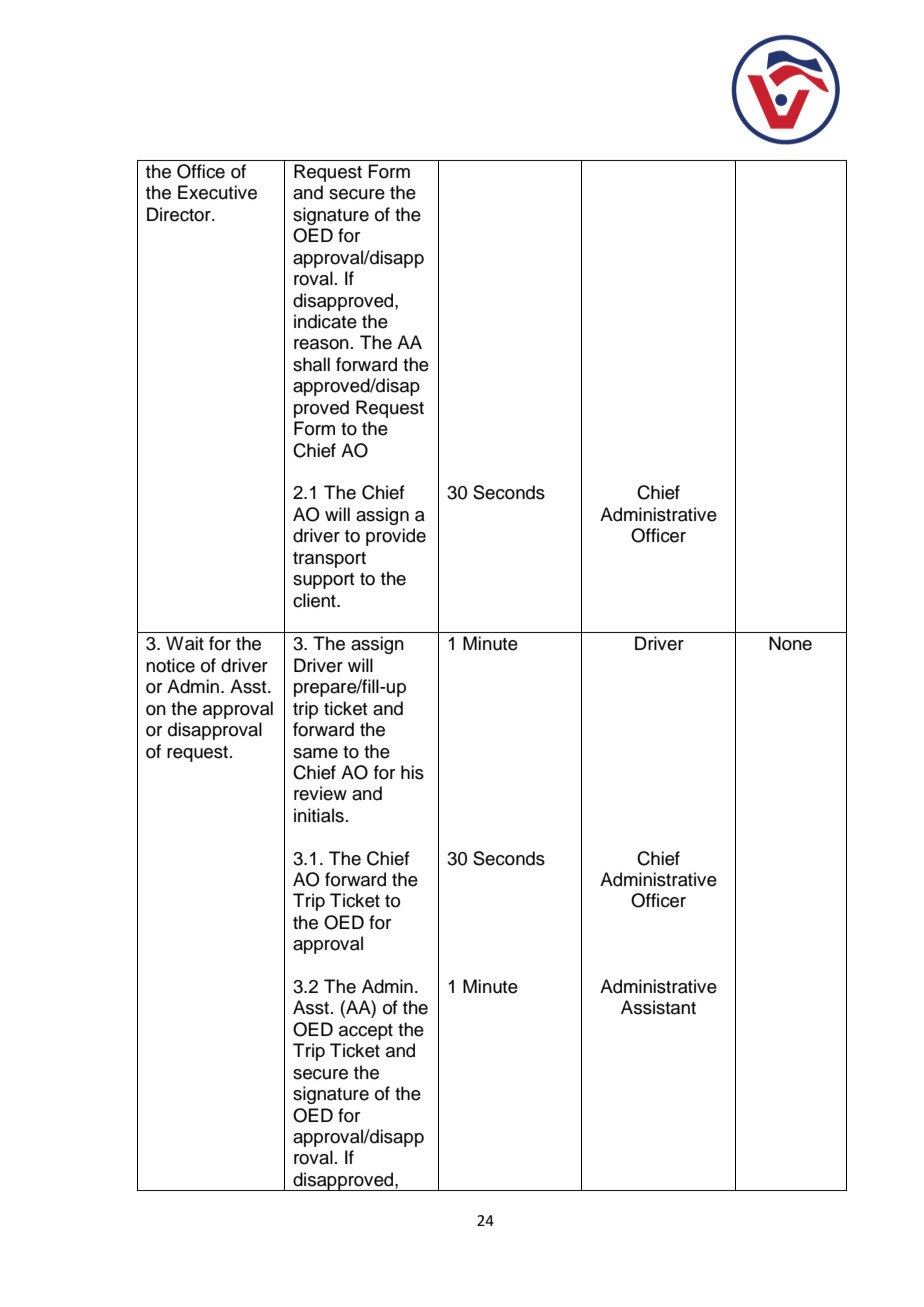  What do you see at coordinates (217, 192) in the image?
I see `Executive` at bounding box center [217, 192].
